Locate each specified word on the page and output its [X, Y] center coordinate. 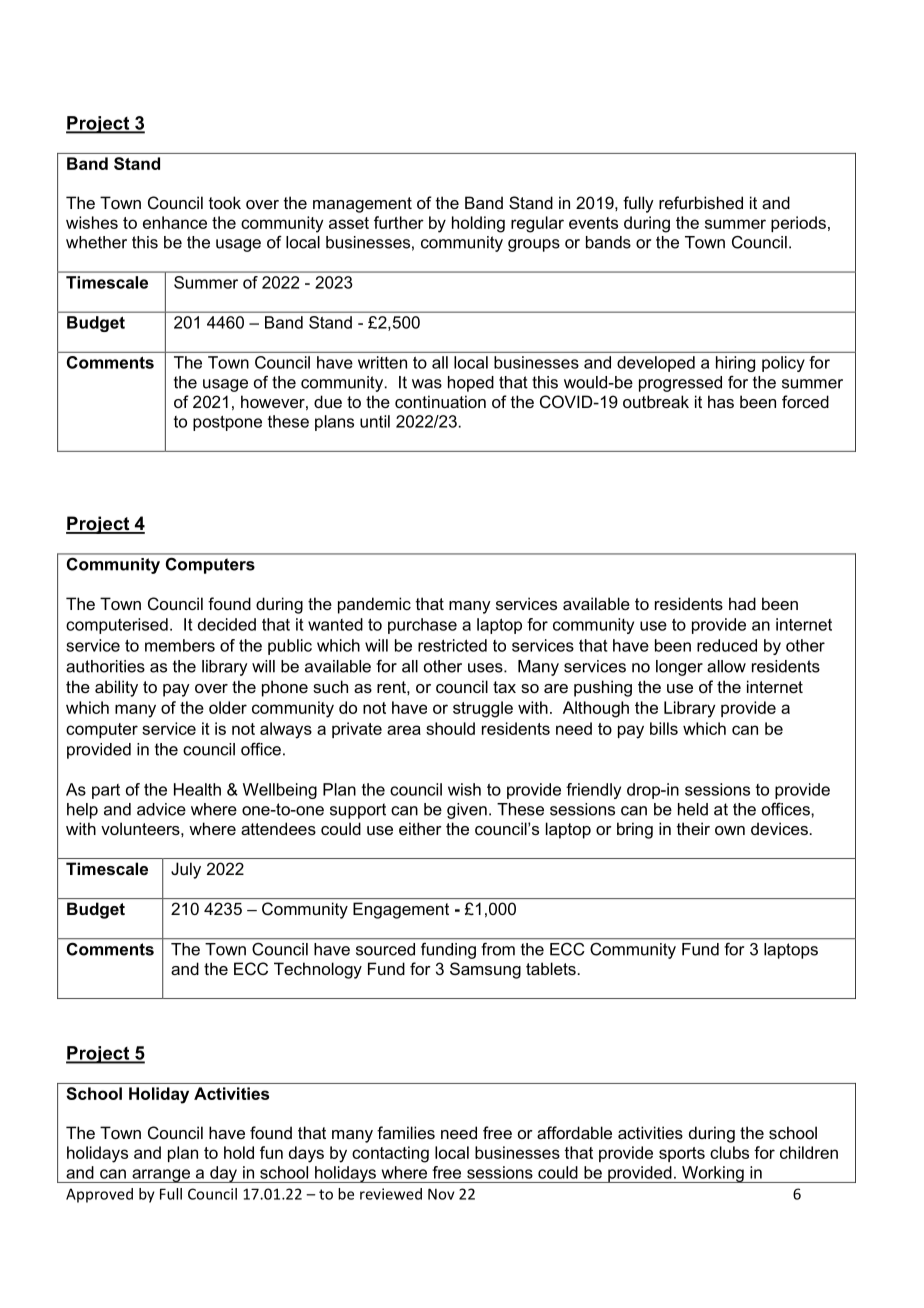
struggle [483, 709]
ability [116, 688]
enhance [175, 222]
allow [726, 666]
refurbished [701, 202]
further [399, 222]
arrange [161, 1176]
